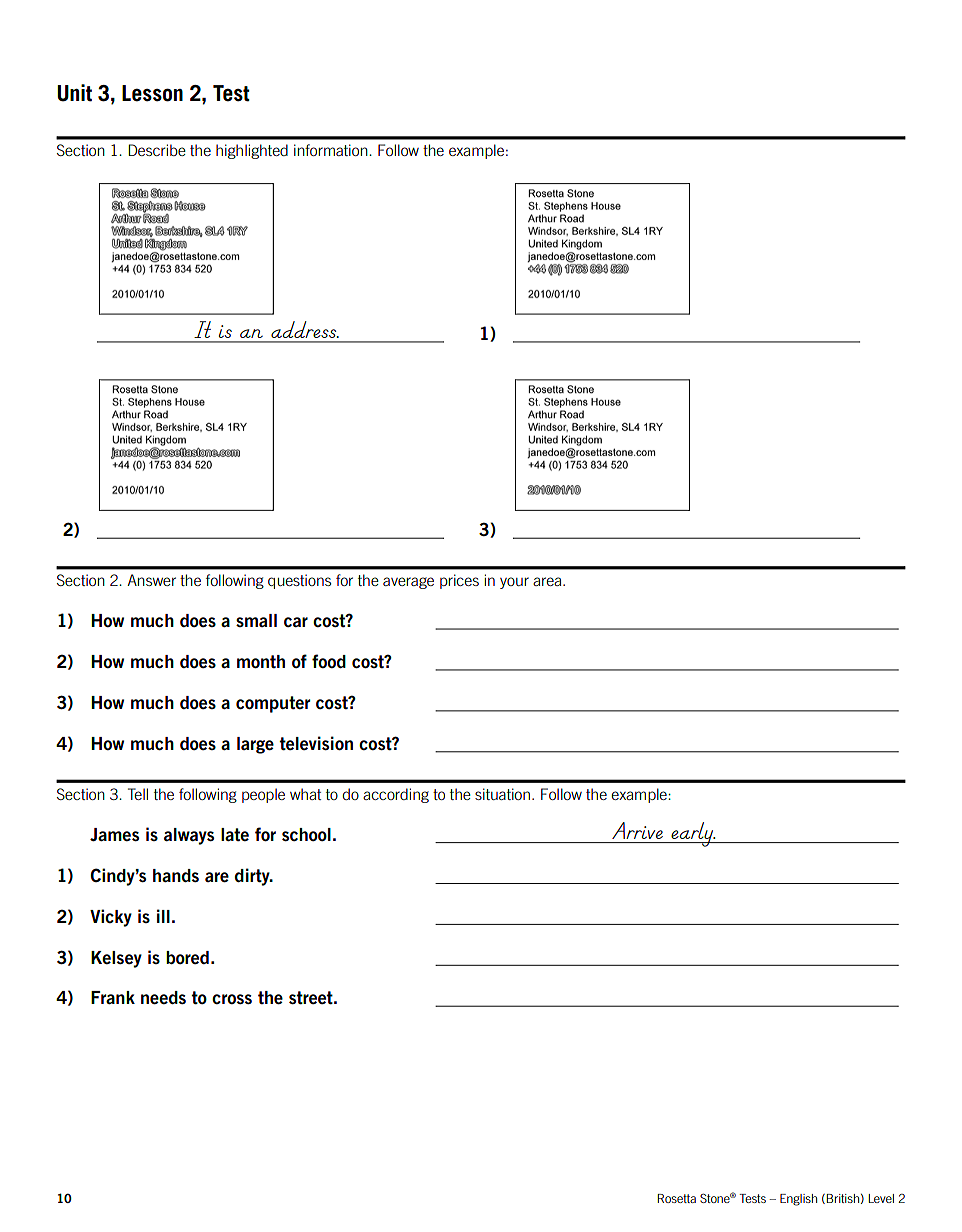 Image resolution: width=962 pixels, height=1232 pixels. What do you see at coordinates (189, 836) in the image?
I see `always` at bounding box center [189, 836].
